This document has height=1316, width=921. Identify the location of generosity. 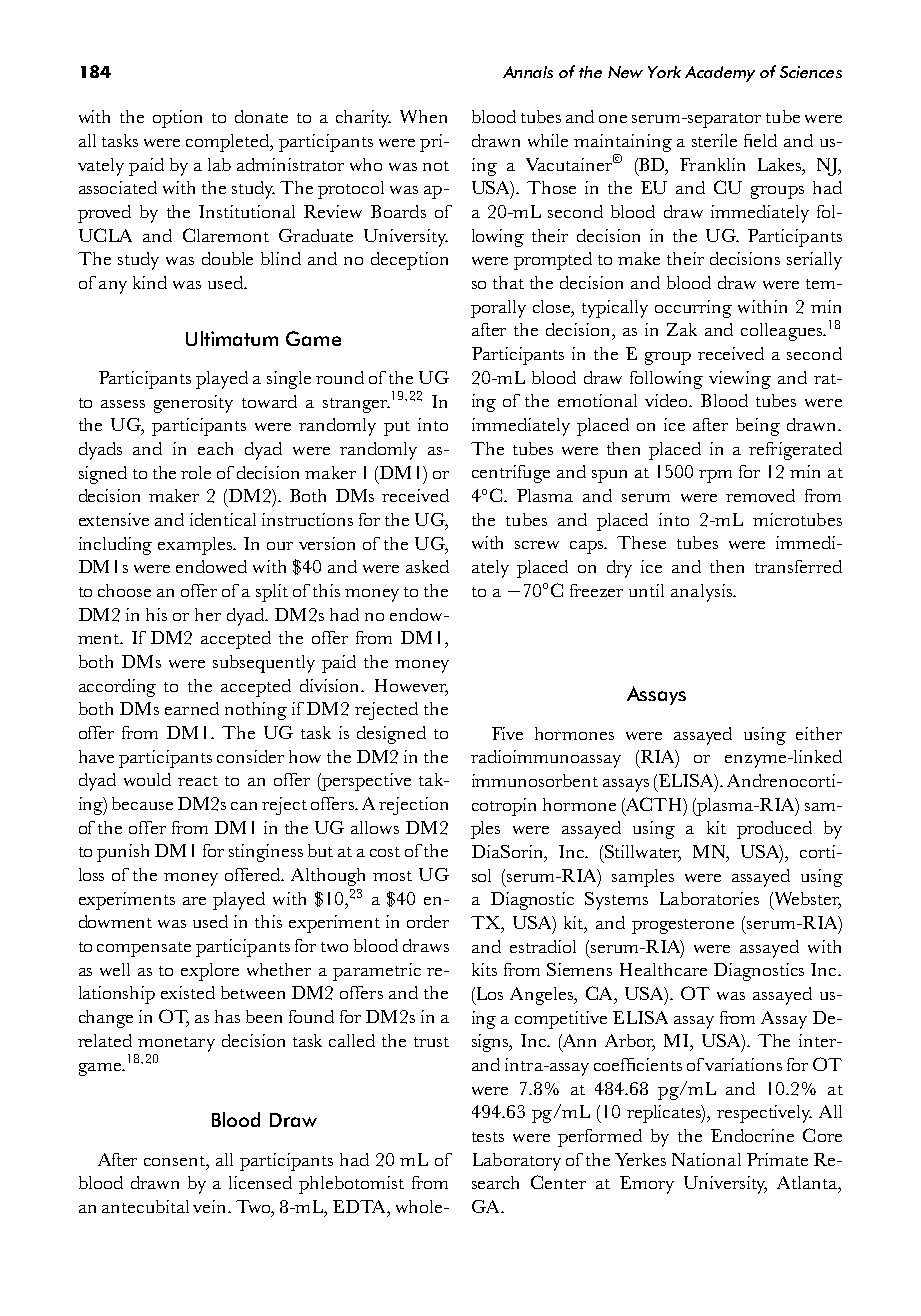
(193, 404).
